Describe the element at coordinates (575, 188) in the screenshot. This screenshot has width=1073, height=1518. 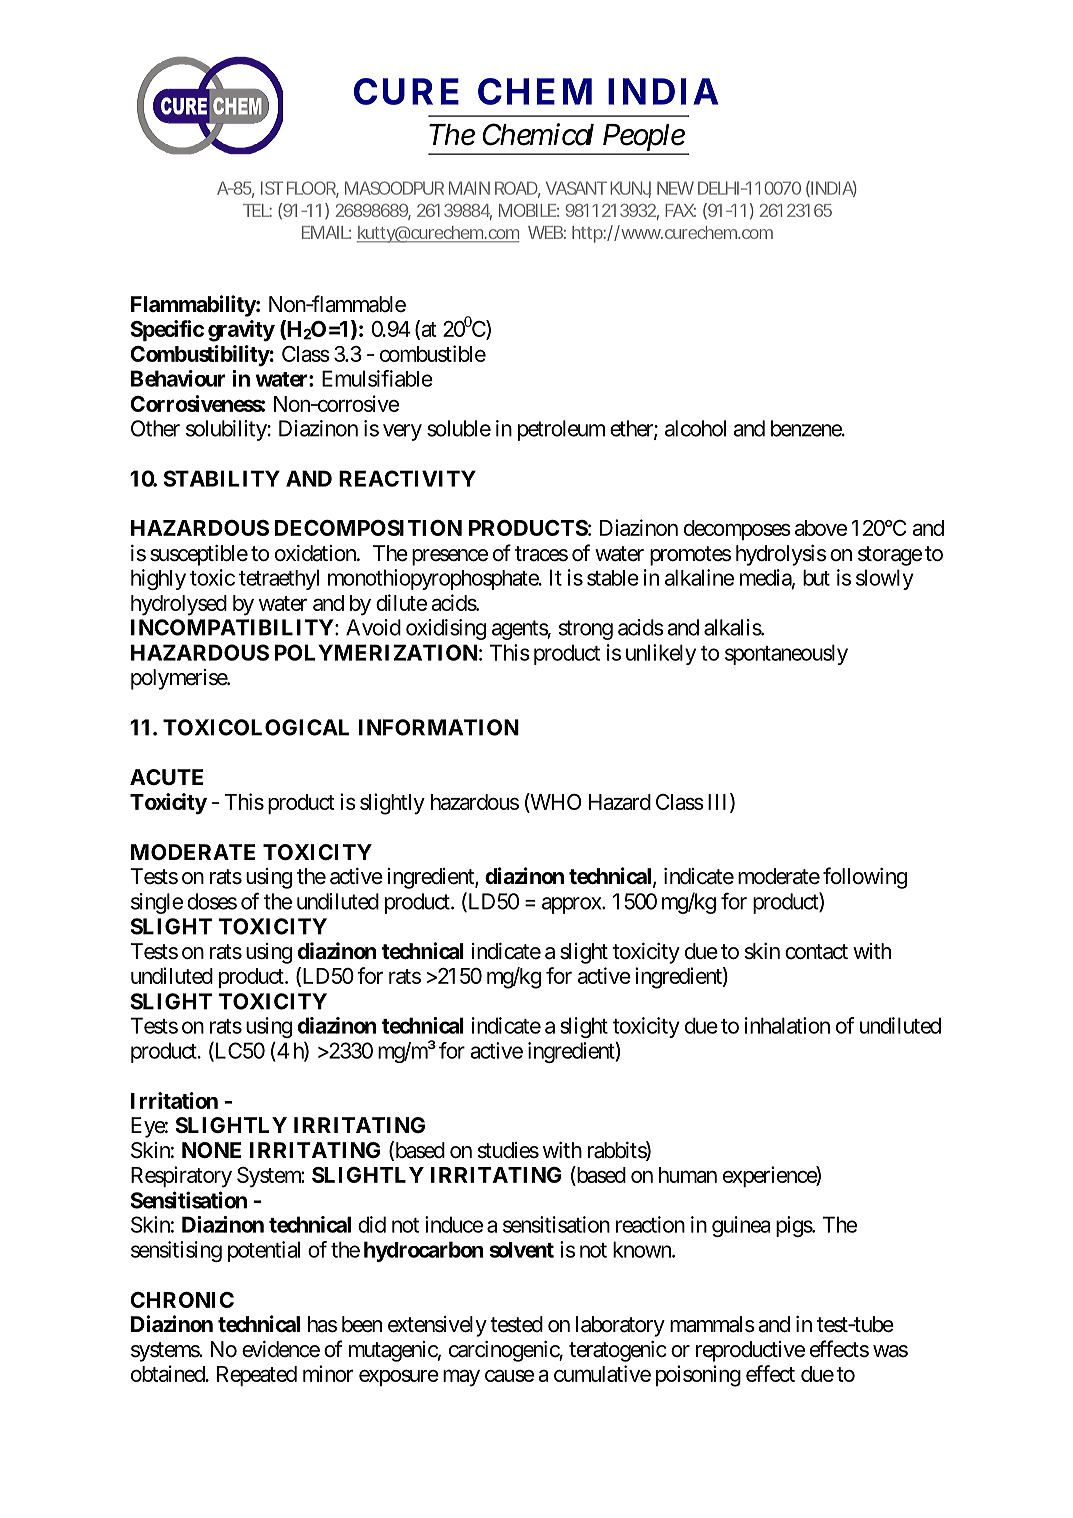
I see `VASANT` at that location.
